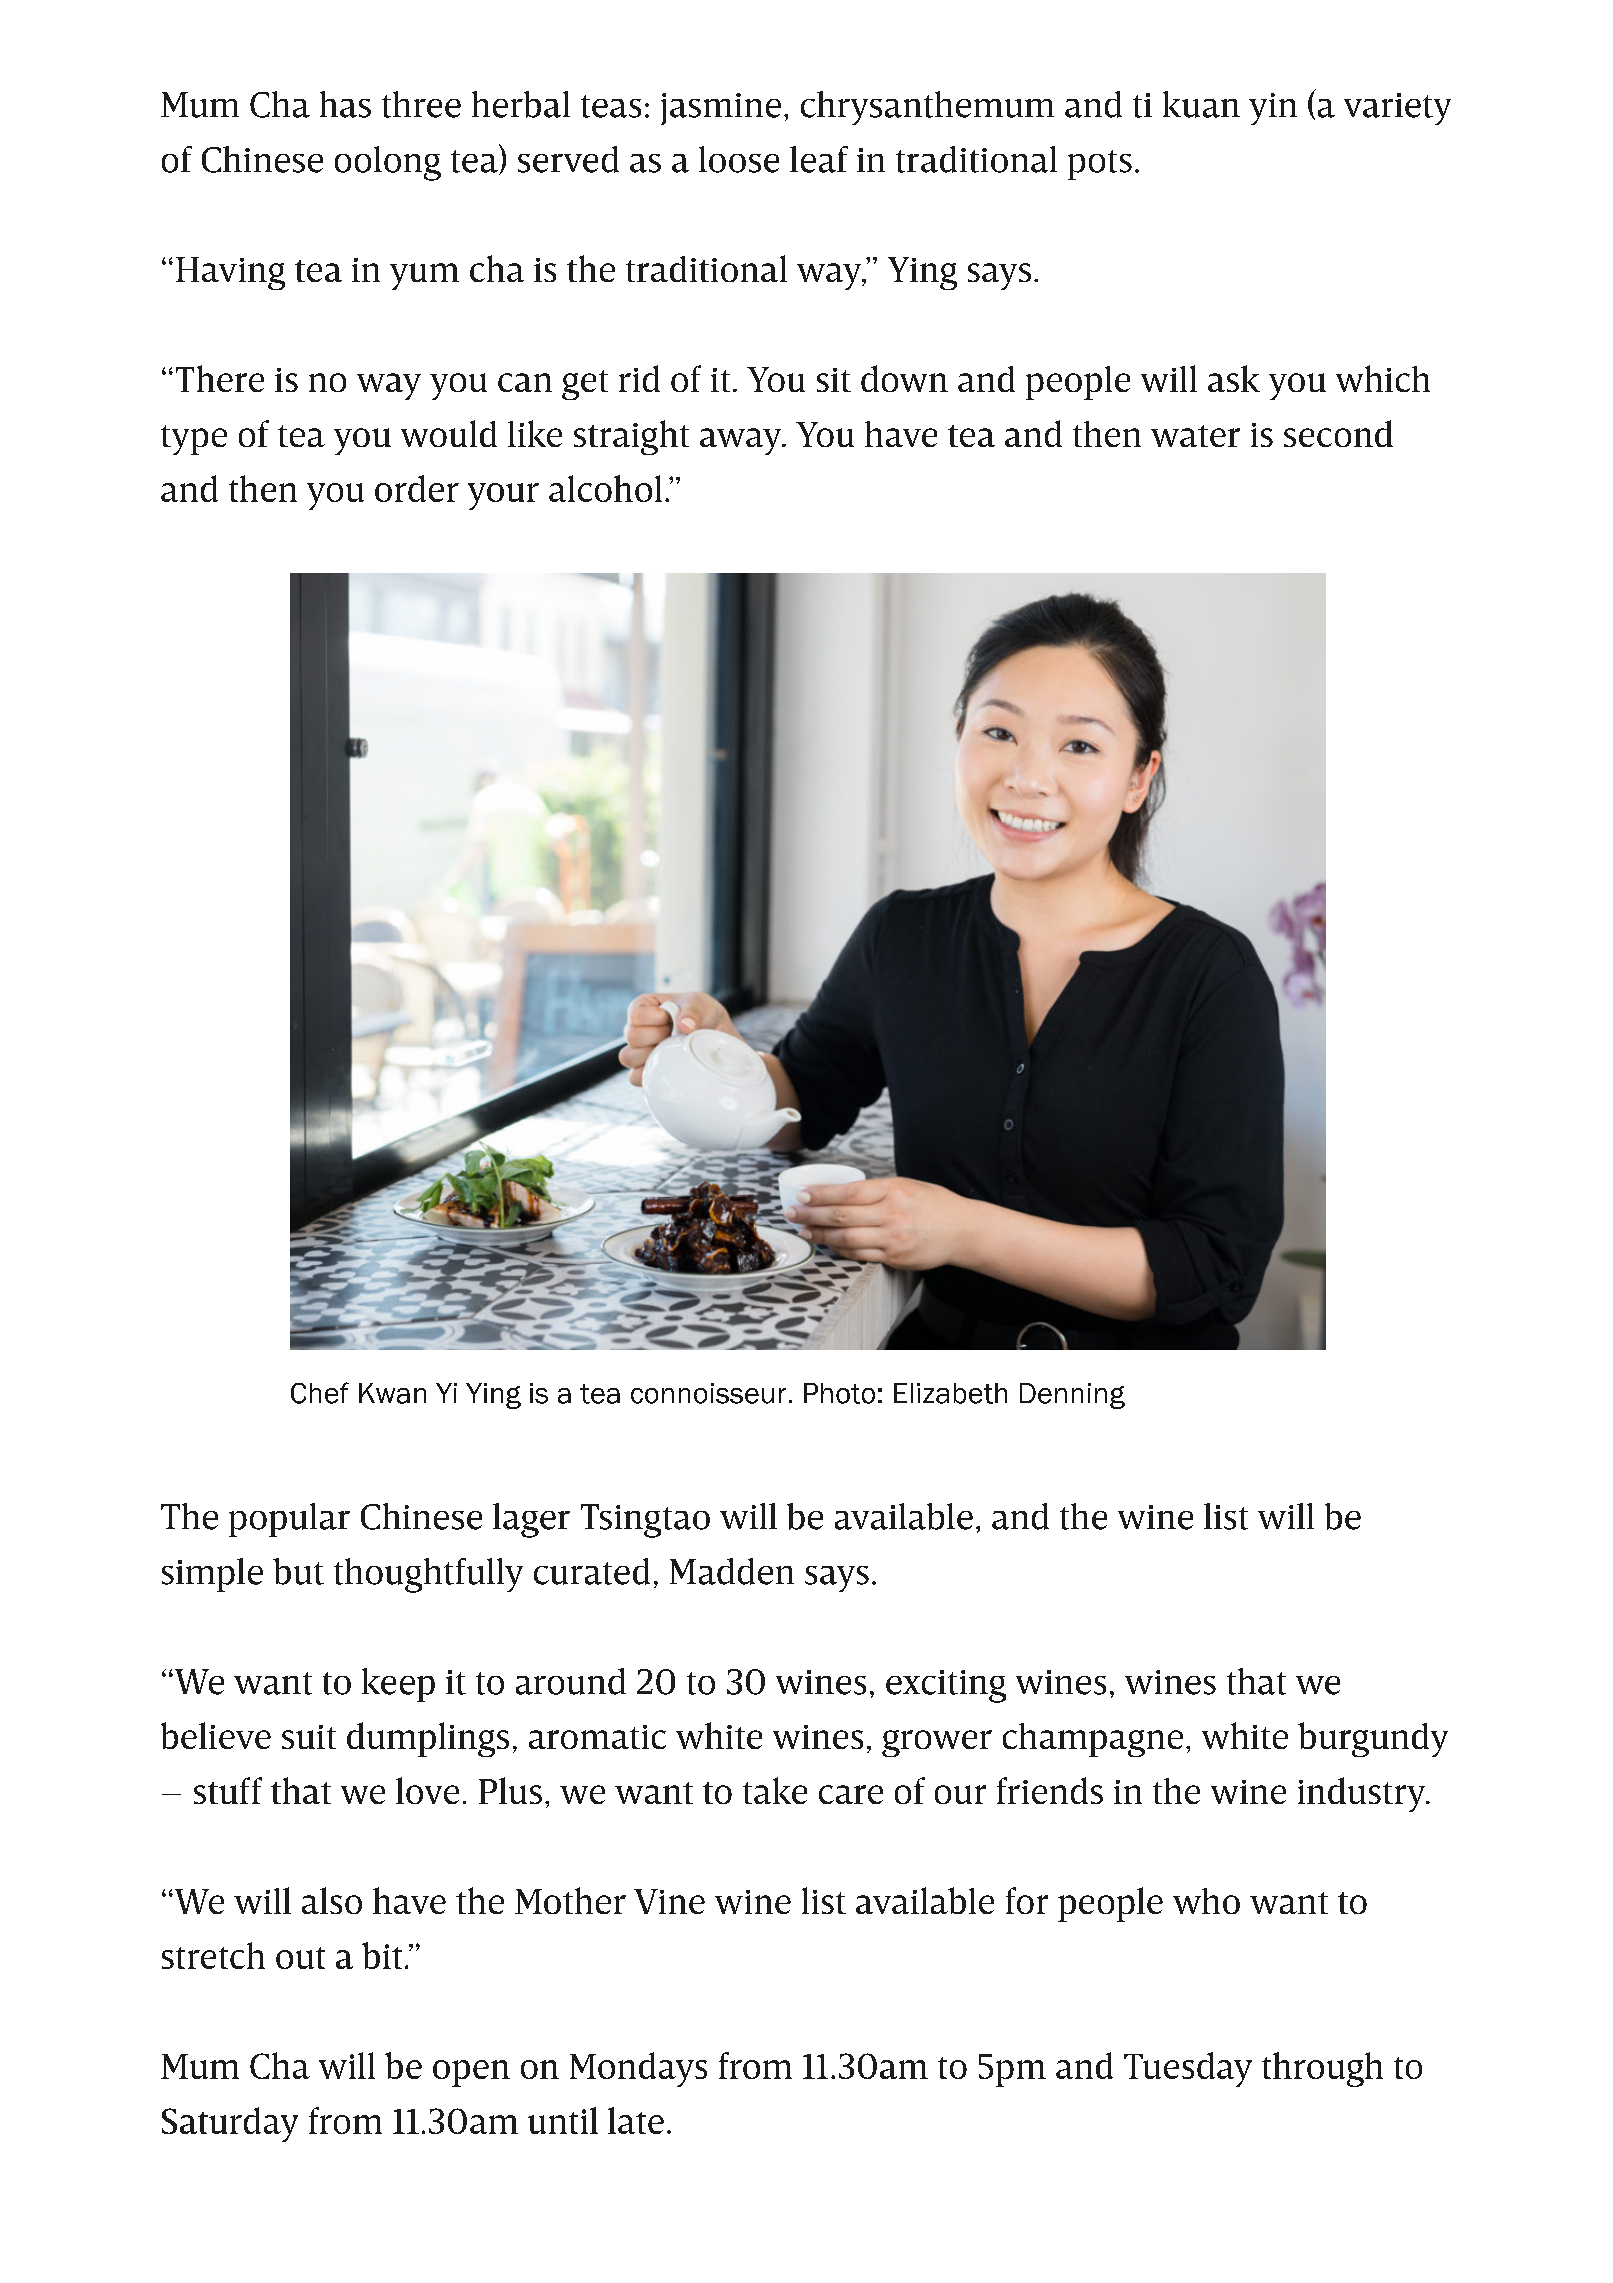  Describe the element at coordinates (839, 1393) in the page. I see `Photo` at that location.
